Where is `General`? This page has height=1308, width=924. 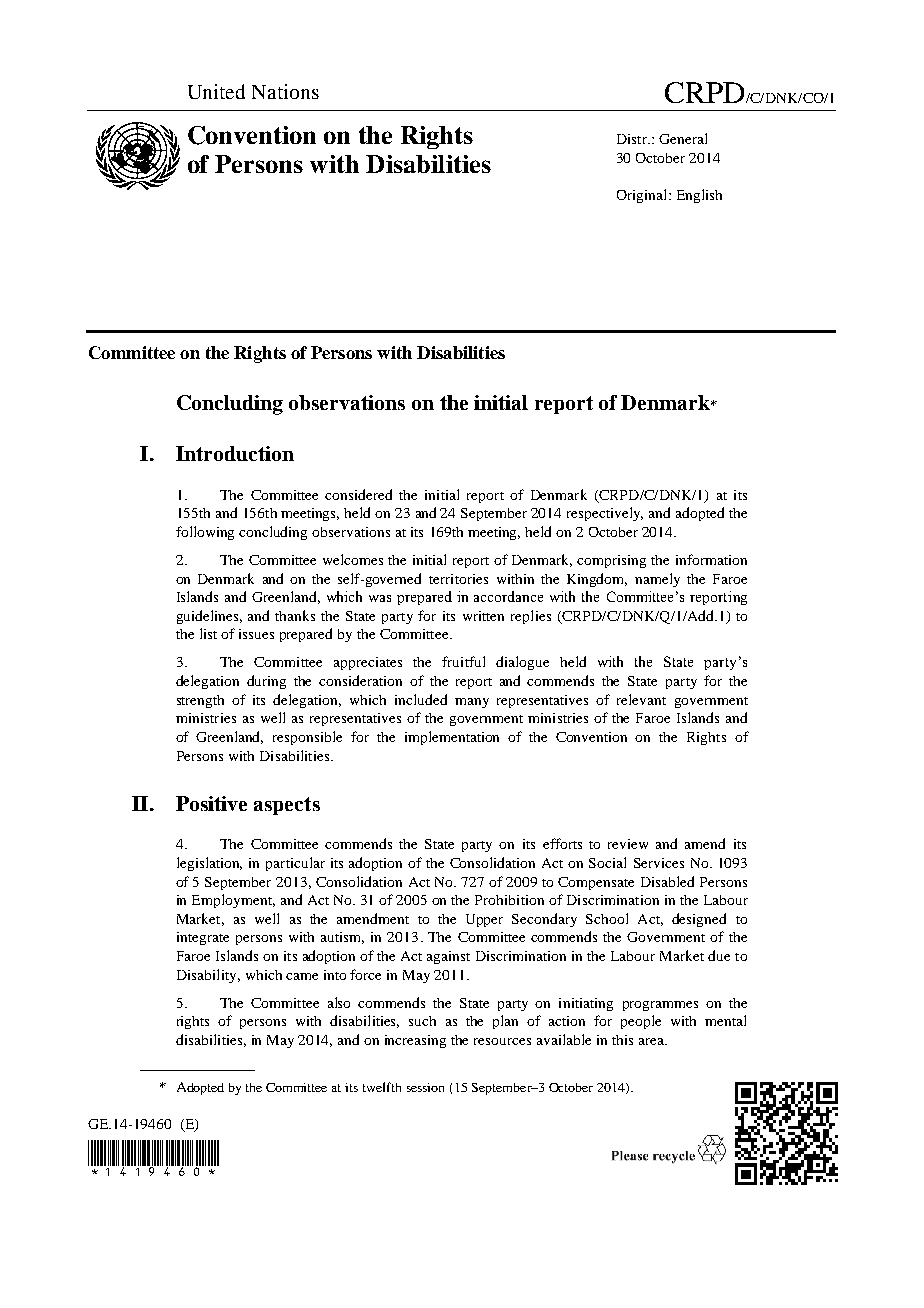 General is located at coordinates (683, 138).
